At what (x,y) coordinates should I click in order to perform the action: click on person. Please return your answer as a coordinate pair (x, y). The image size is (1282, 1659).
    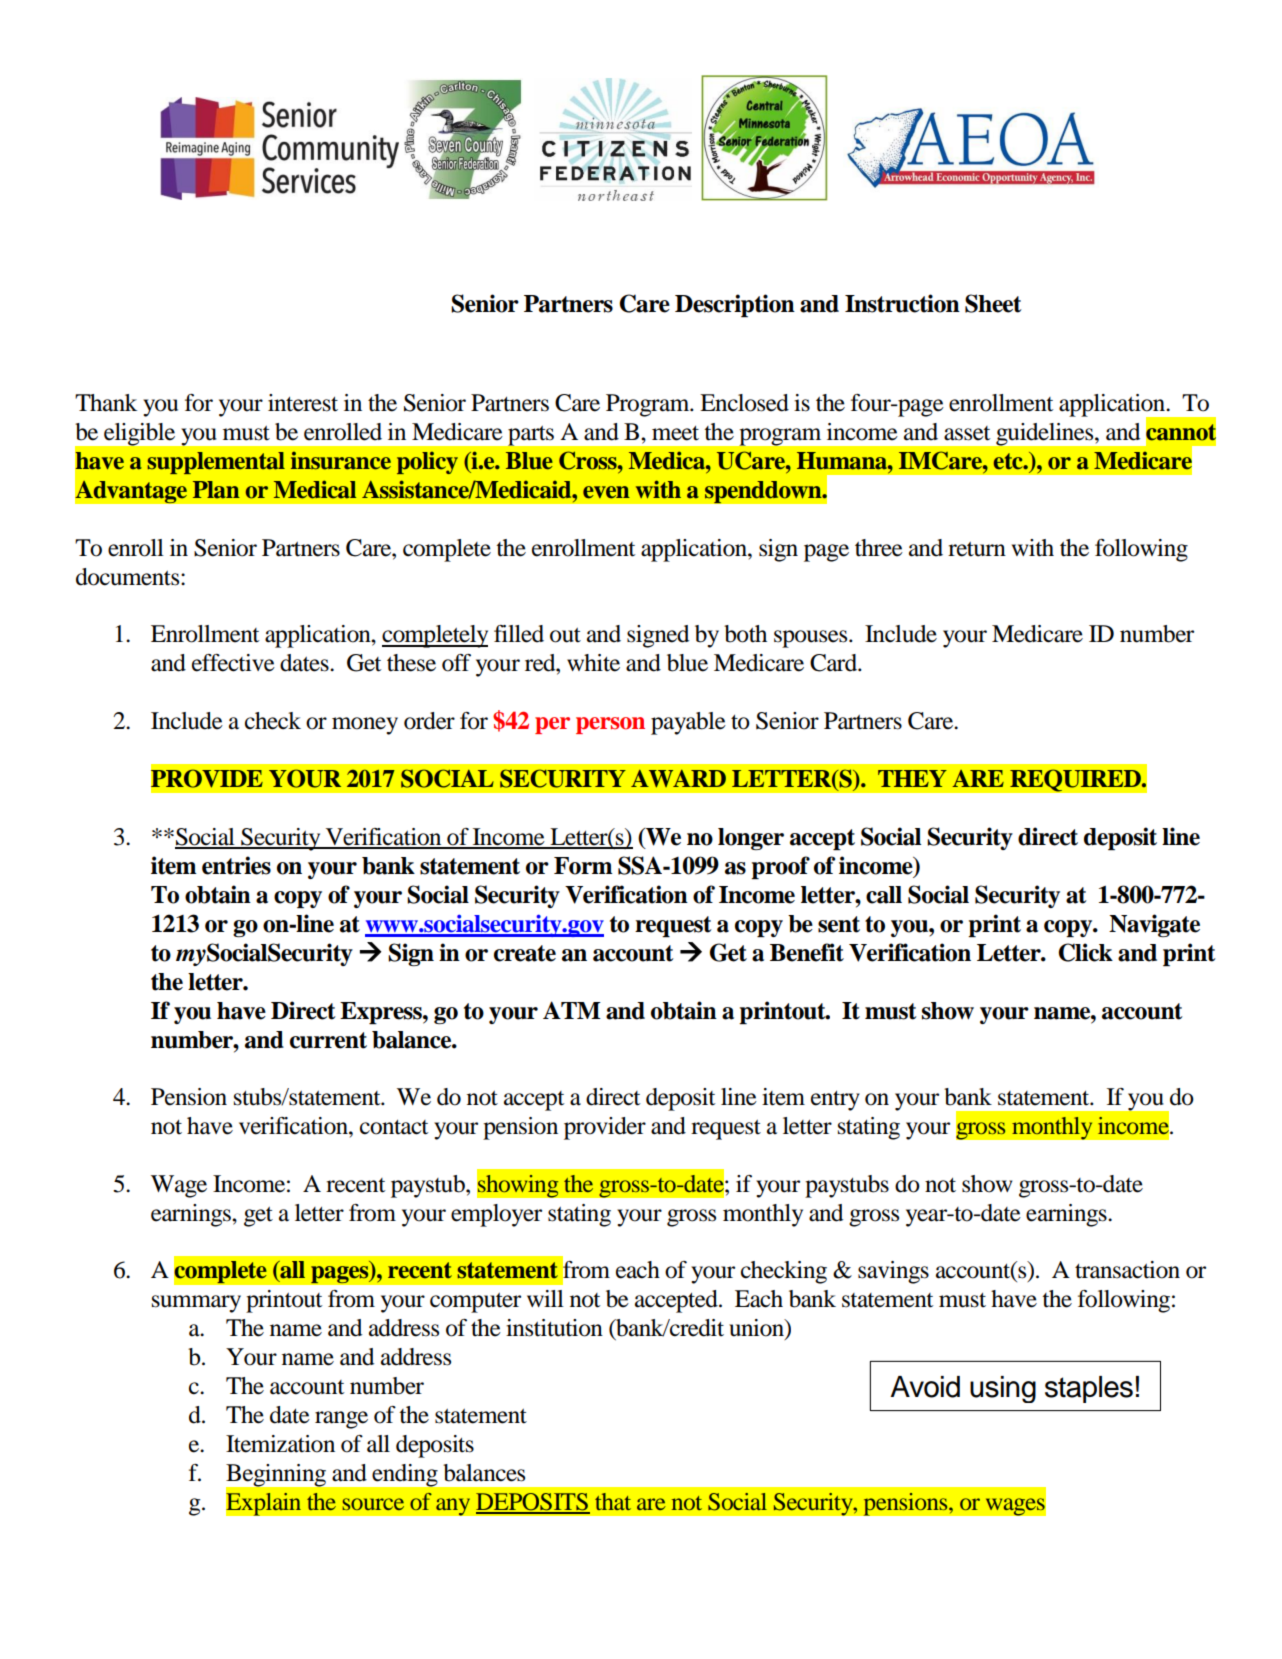
    Looking at the image, I should click on (610, 725).
